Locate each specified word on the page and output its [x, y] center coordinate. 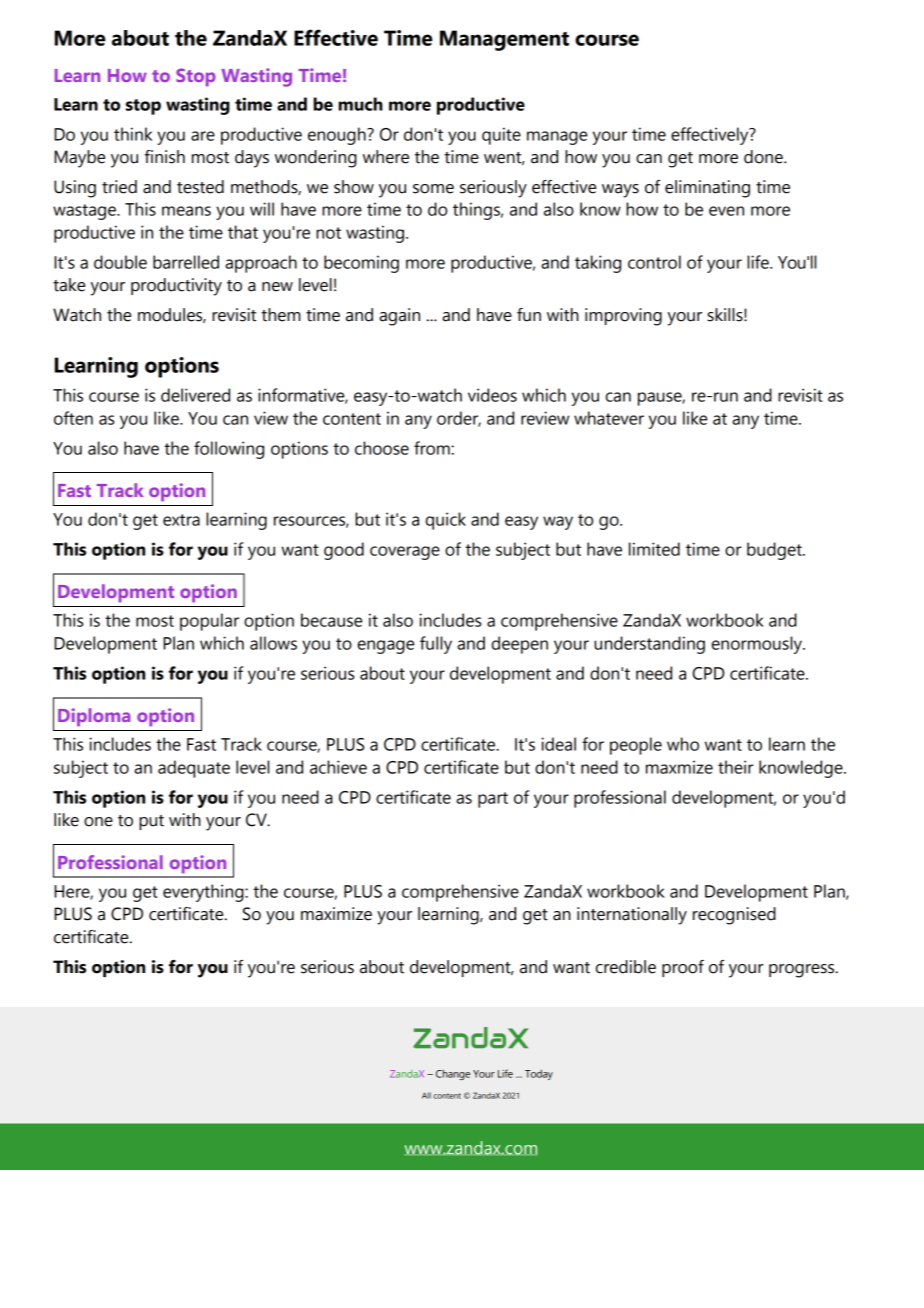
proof [683, 968]
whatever [609, 418]
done [764, 157]
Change [453, 1075]
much [360, 104]
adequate [194, 769]
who [683, 744]
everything [204, 893]
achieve [338, 767]
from [432, 448]
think [133, 134]
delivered [195, 395]
